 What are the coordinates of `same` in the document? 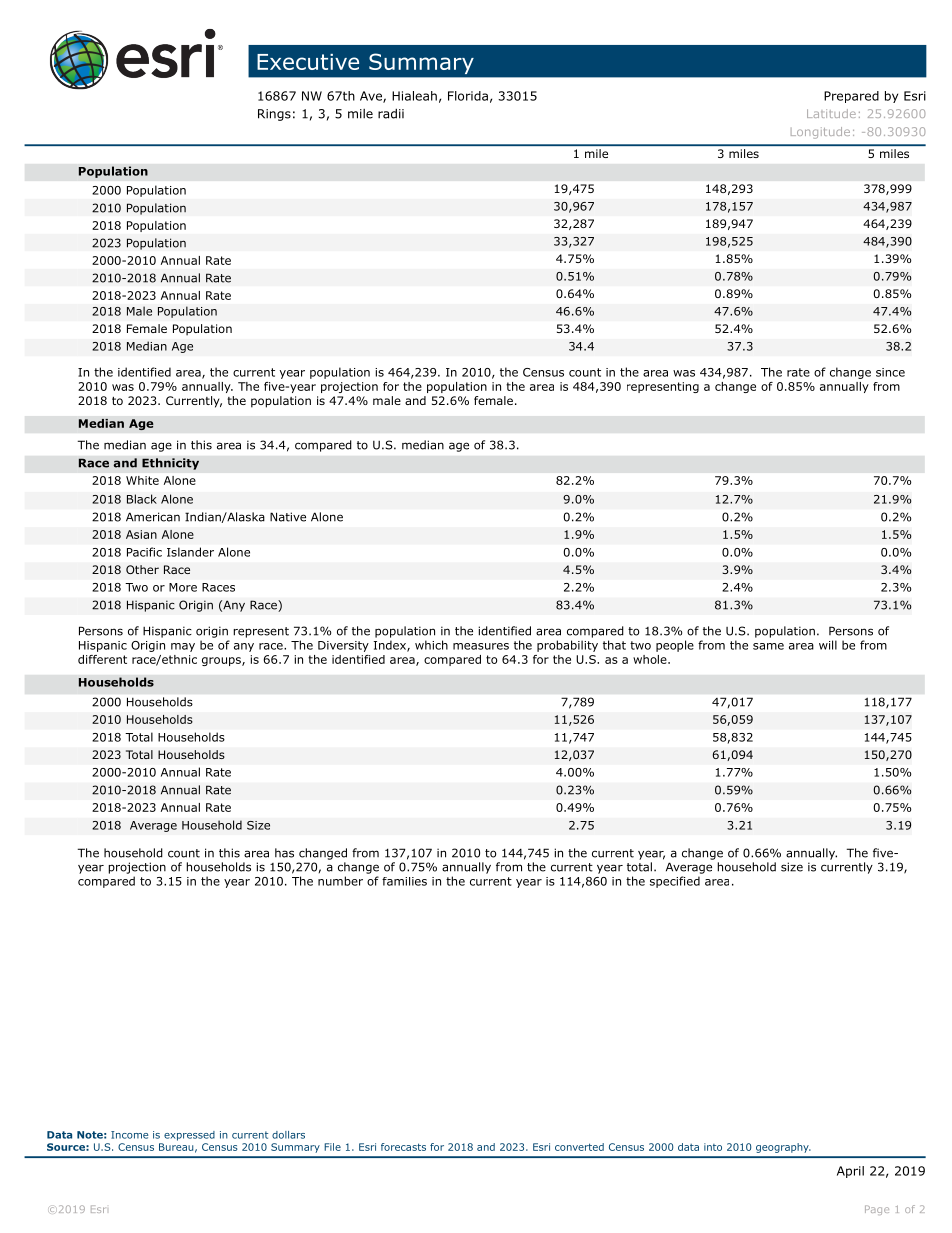 It's located at (768, 646).
